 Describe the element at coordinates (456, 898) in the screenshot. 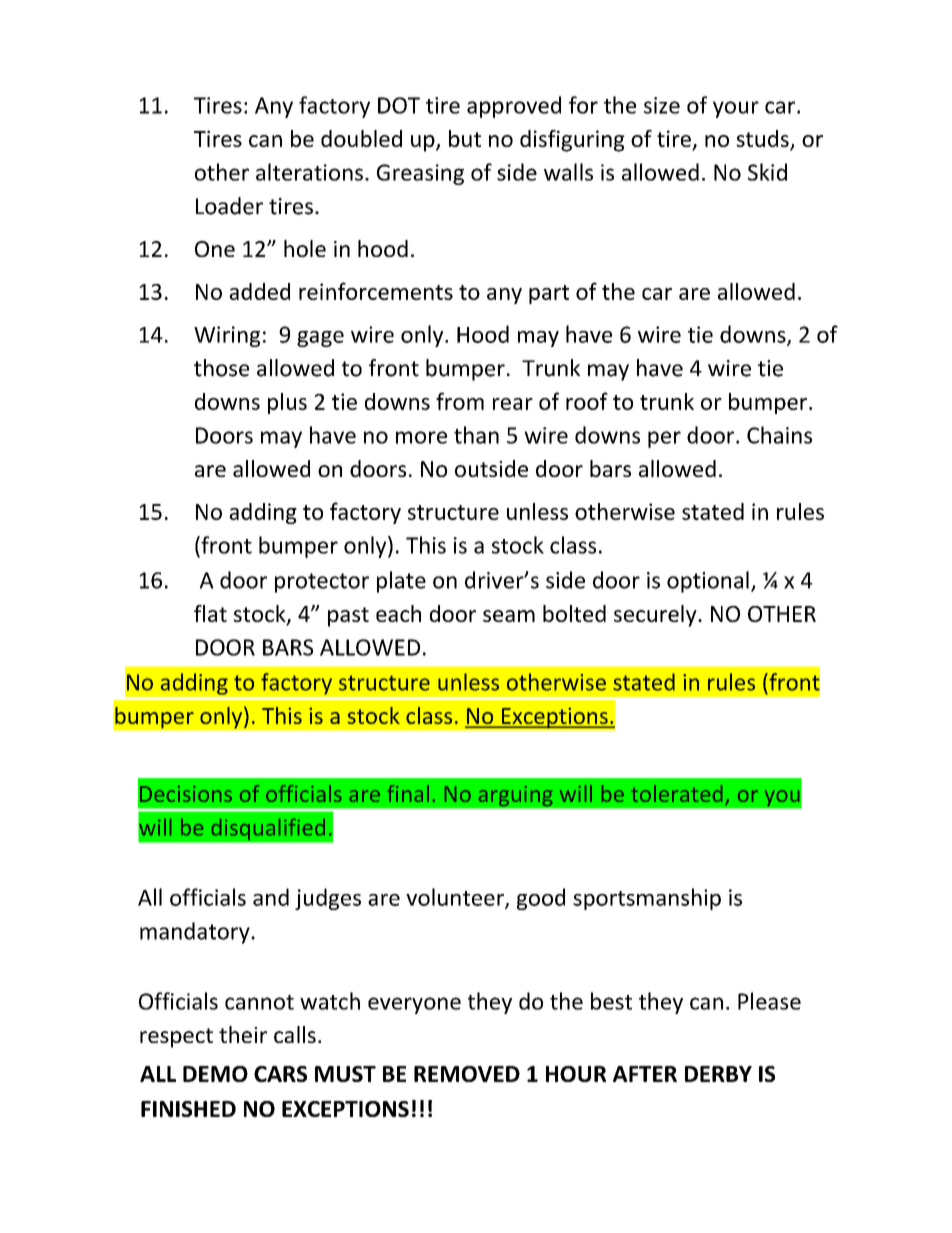

I see `volunteer` at that location.
